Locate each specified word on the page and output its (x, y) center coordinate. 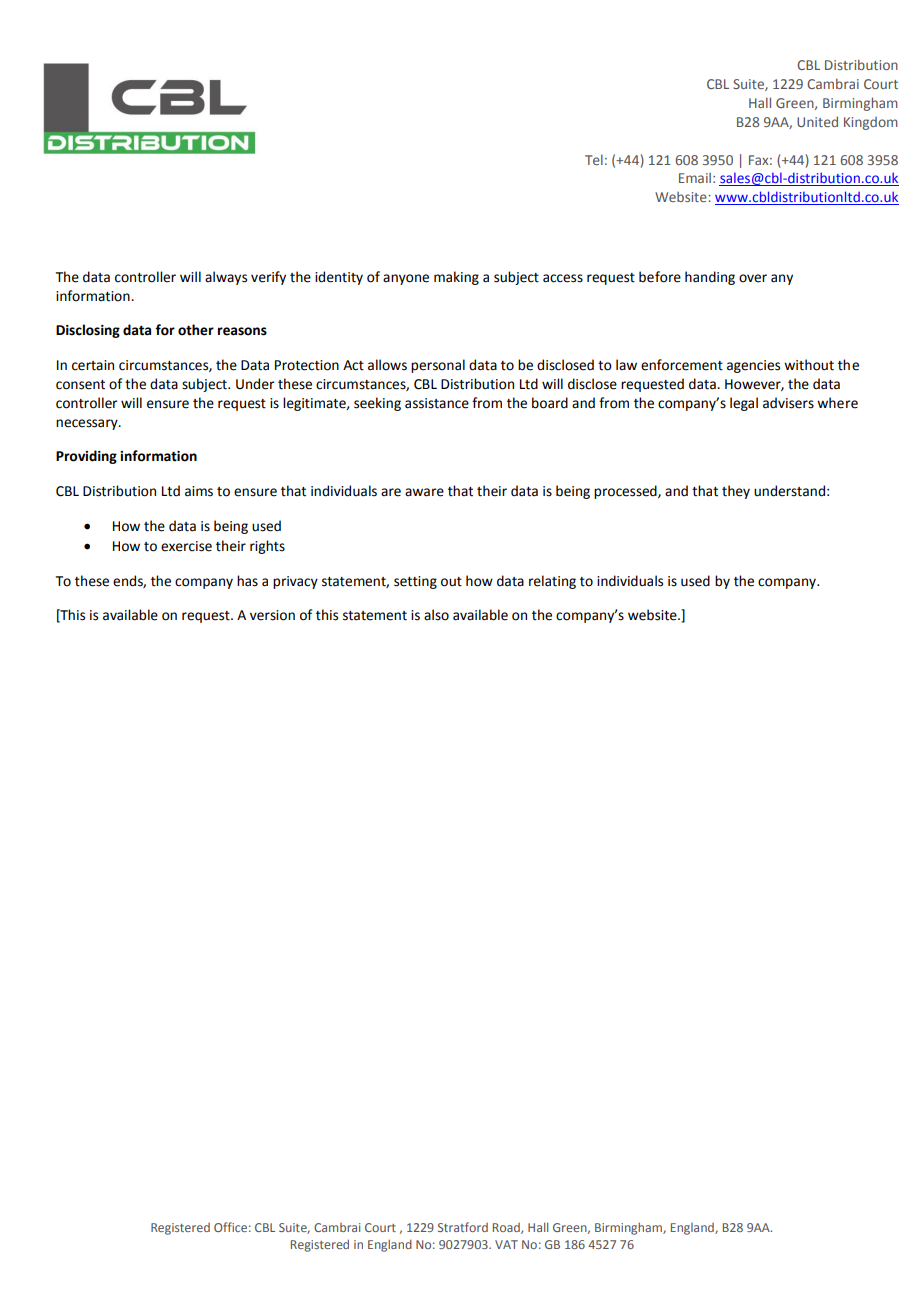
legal (744, 404)
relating (552, 582)
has (247, 581)
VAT (506, 1244)
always (226, 278)
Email (695, 178)
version (272, 615)
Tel (594, 159)
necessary (88, 424)
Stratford (463, 1227)
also (436, 615)
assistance (437, 403)
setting (415, 582)
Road (507, 1228)
